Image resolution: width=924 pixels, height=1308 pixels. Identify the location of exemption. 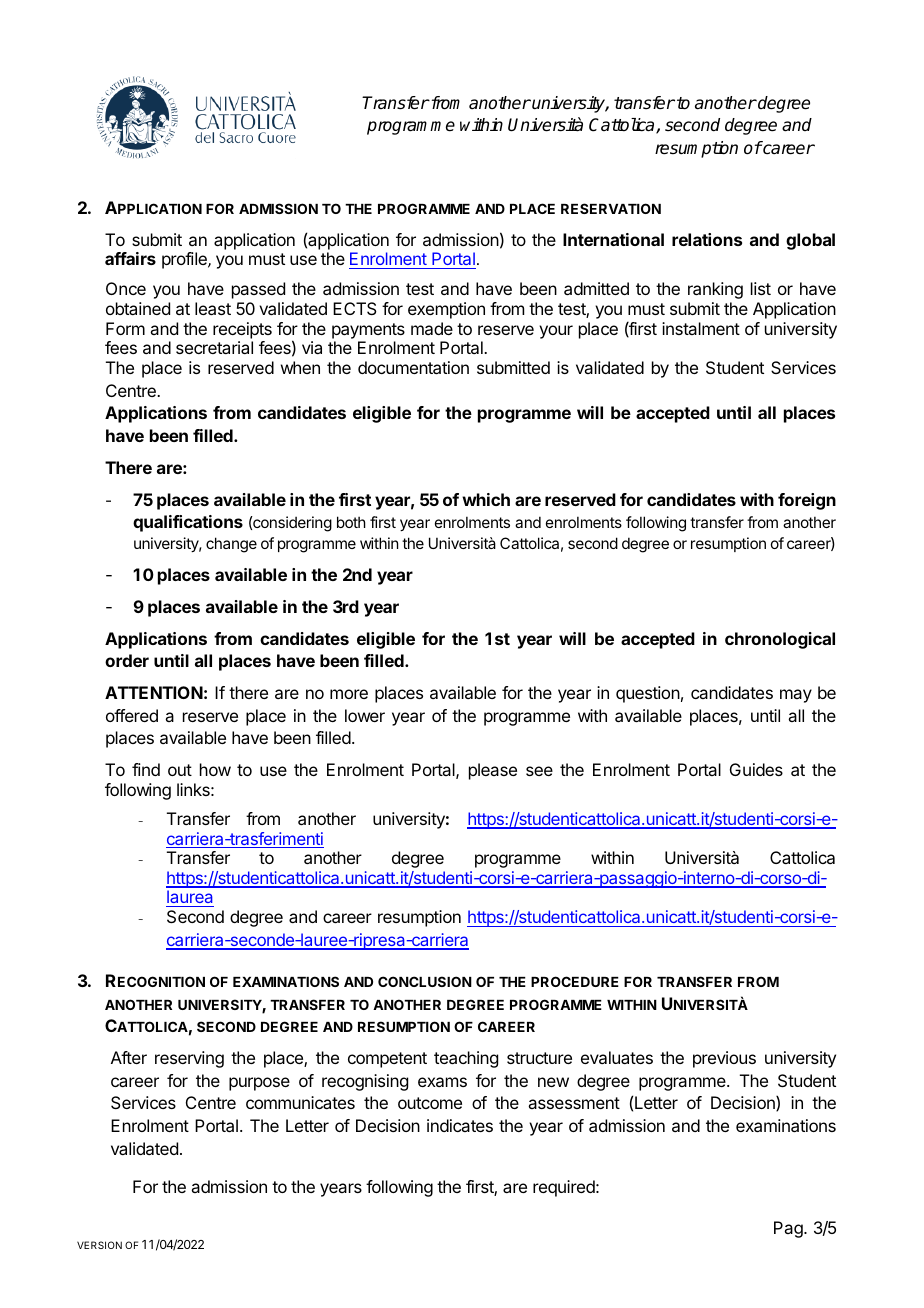
(446, 310).
